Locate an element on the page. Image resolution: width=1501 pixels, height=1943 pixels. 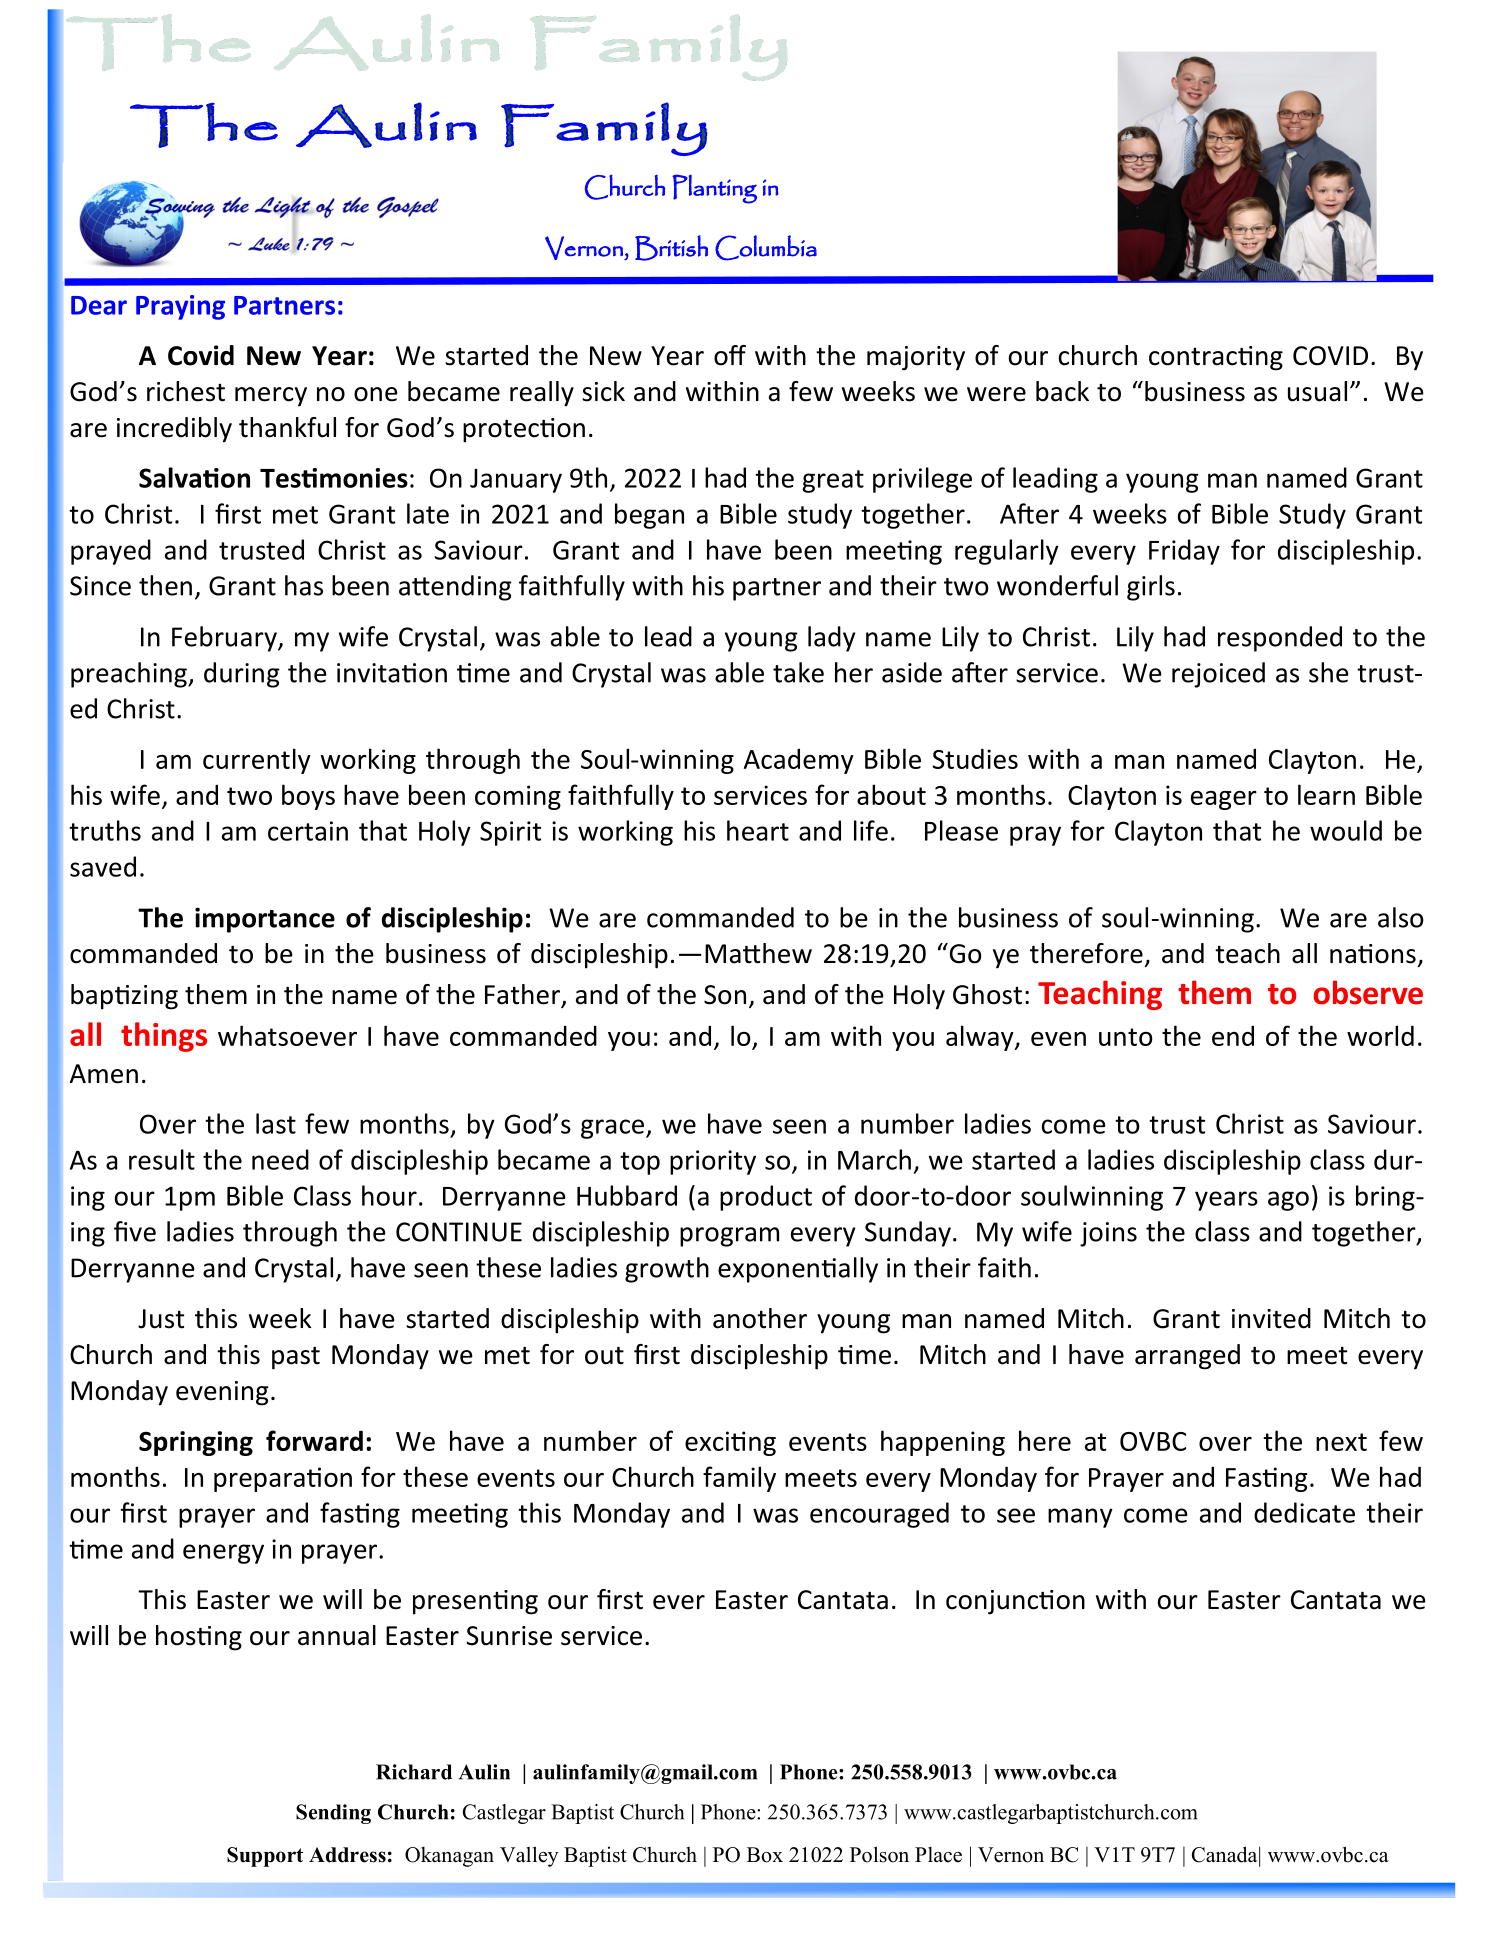
Dear is located at coordinates (99, 305).
